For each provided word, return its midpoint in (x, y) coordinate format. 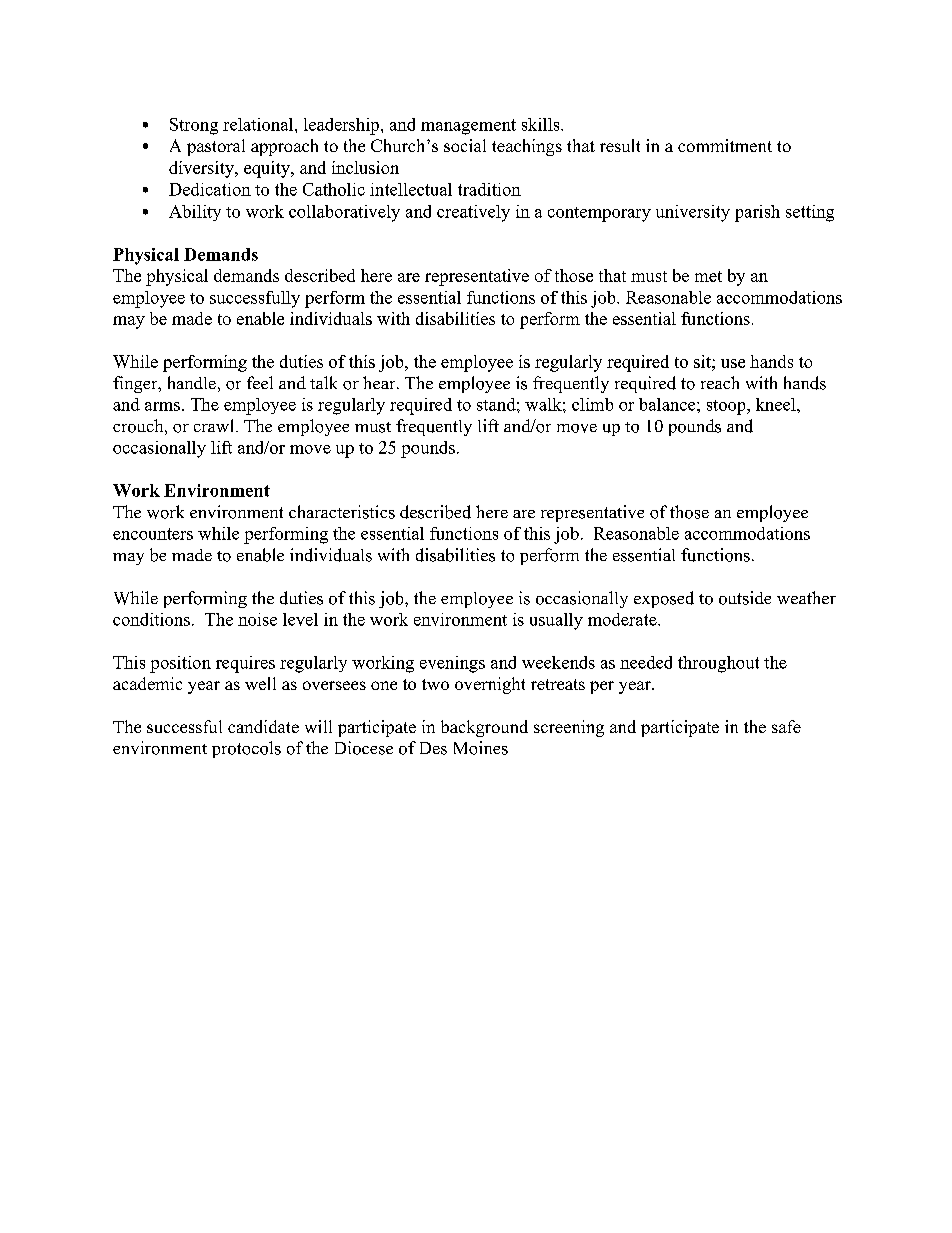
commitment (725, 145)
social (465, 145)
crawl (215, 425)
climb (592, 404)
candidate (263, 726)
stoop (727, 407)
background (484, 728)
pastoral (216, 147)
